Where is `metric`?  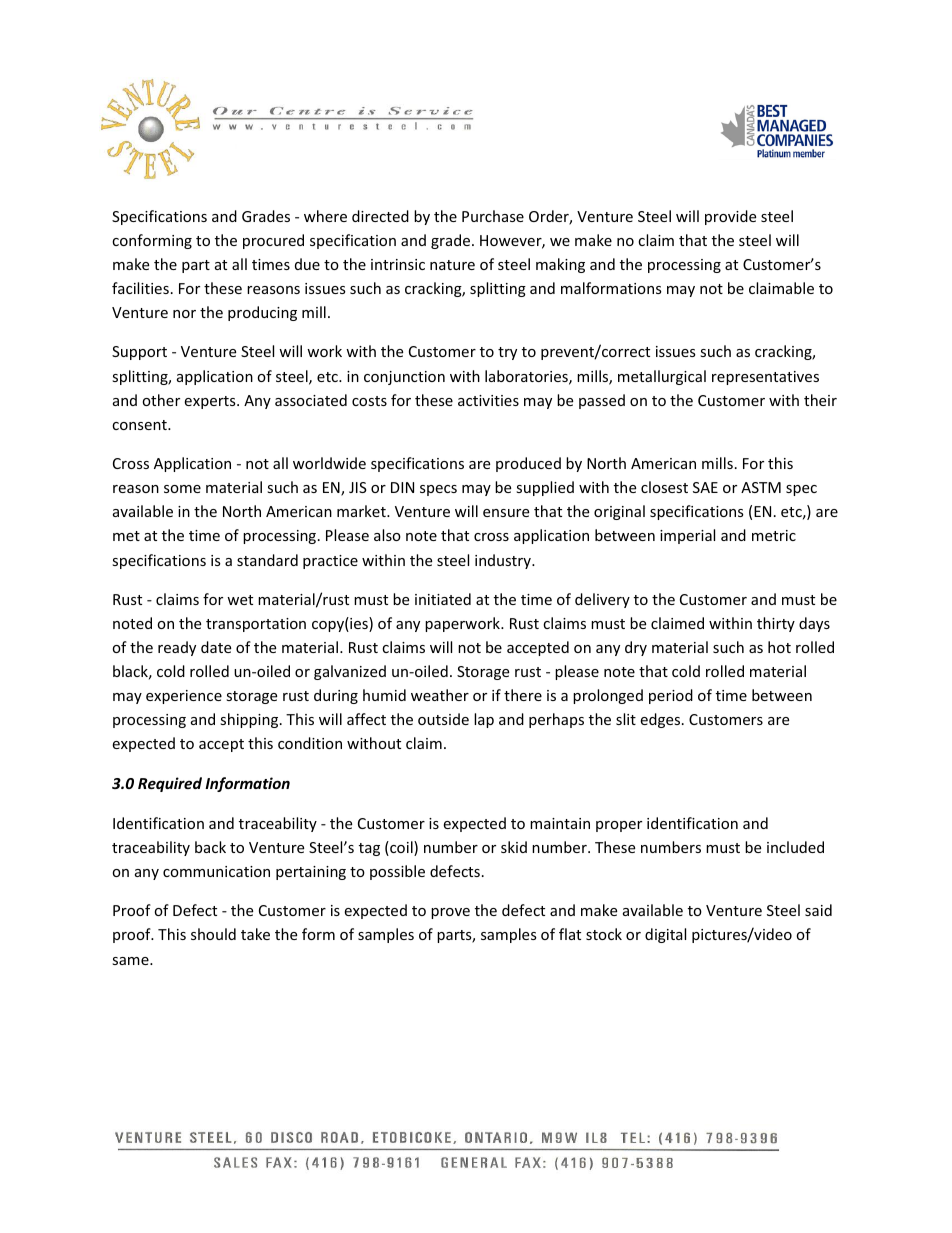
metric is located at coordinates (774, 535).
